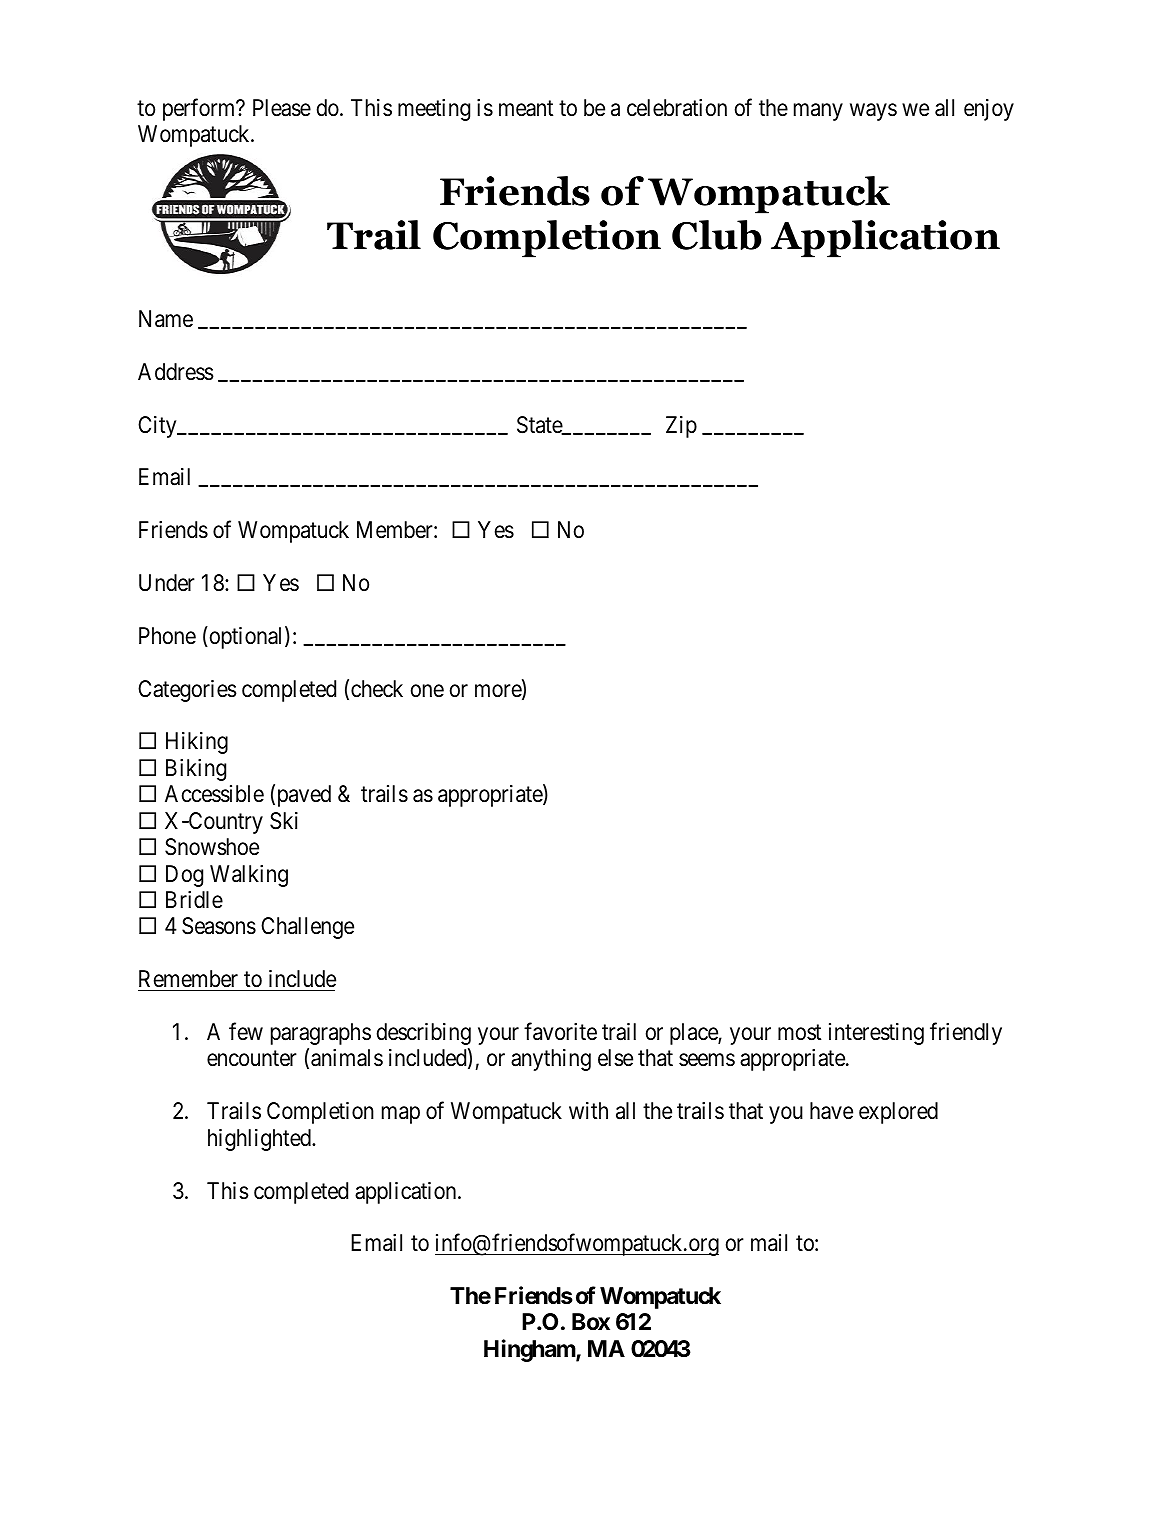 This document has height=1515, width=1170. I want to click on meant, so click(526, 108).
